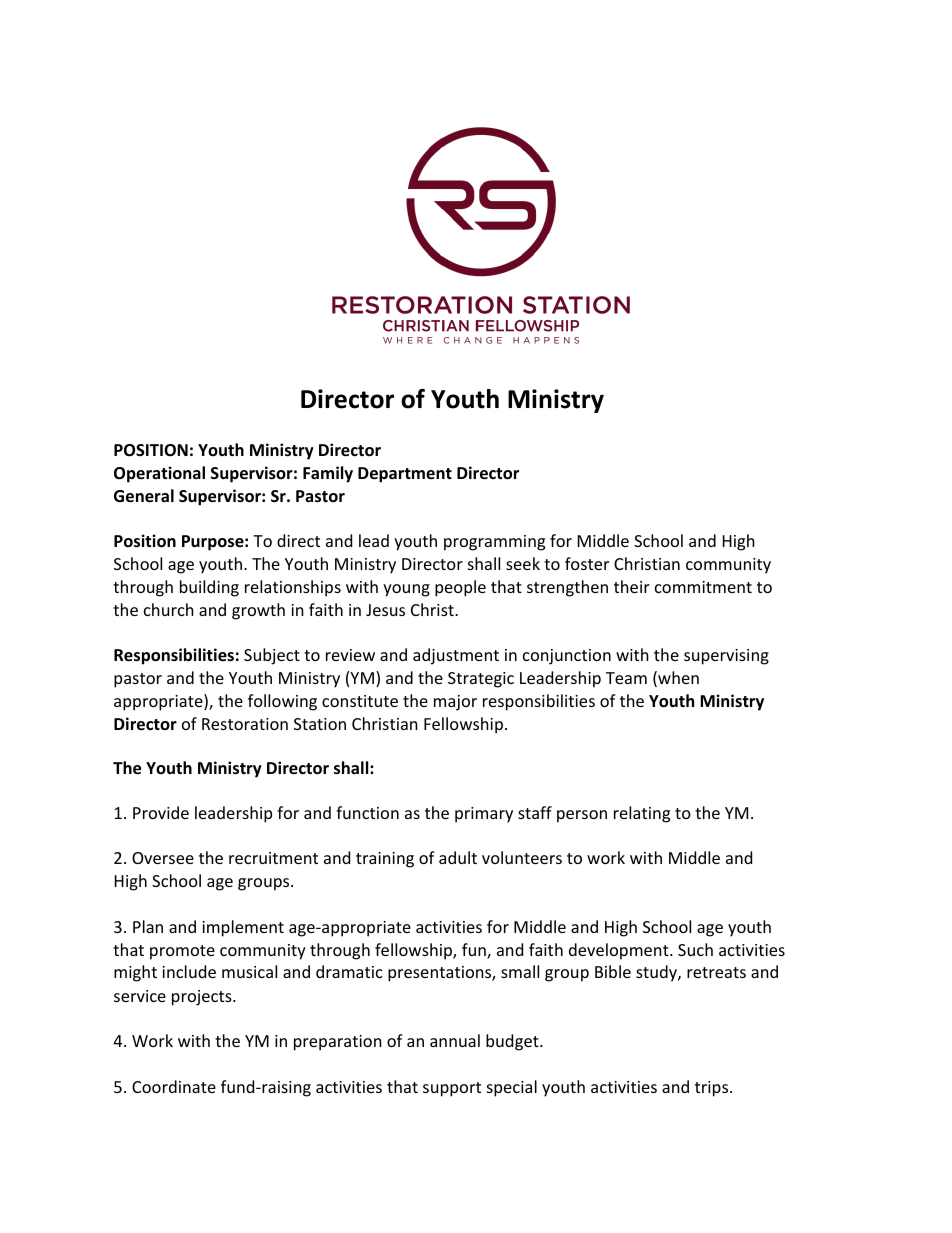 The height and width of the screenshot is (1233, 952). Describe the element at coordinates (159, 474) in the screenshot. I see `Operational` at that location.
